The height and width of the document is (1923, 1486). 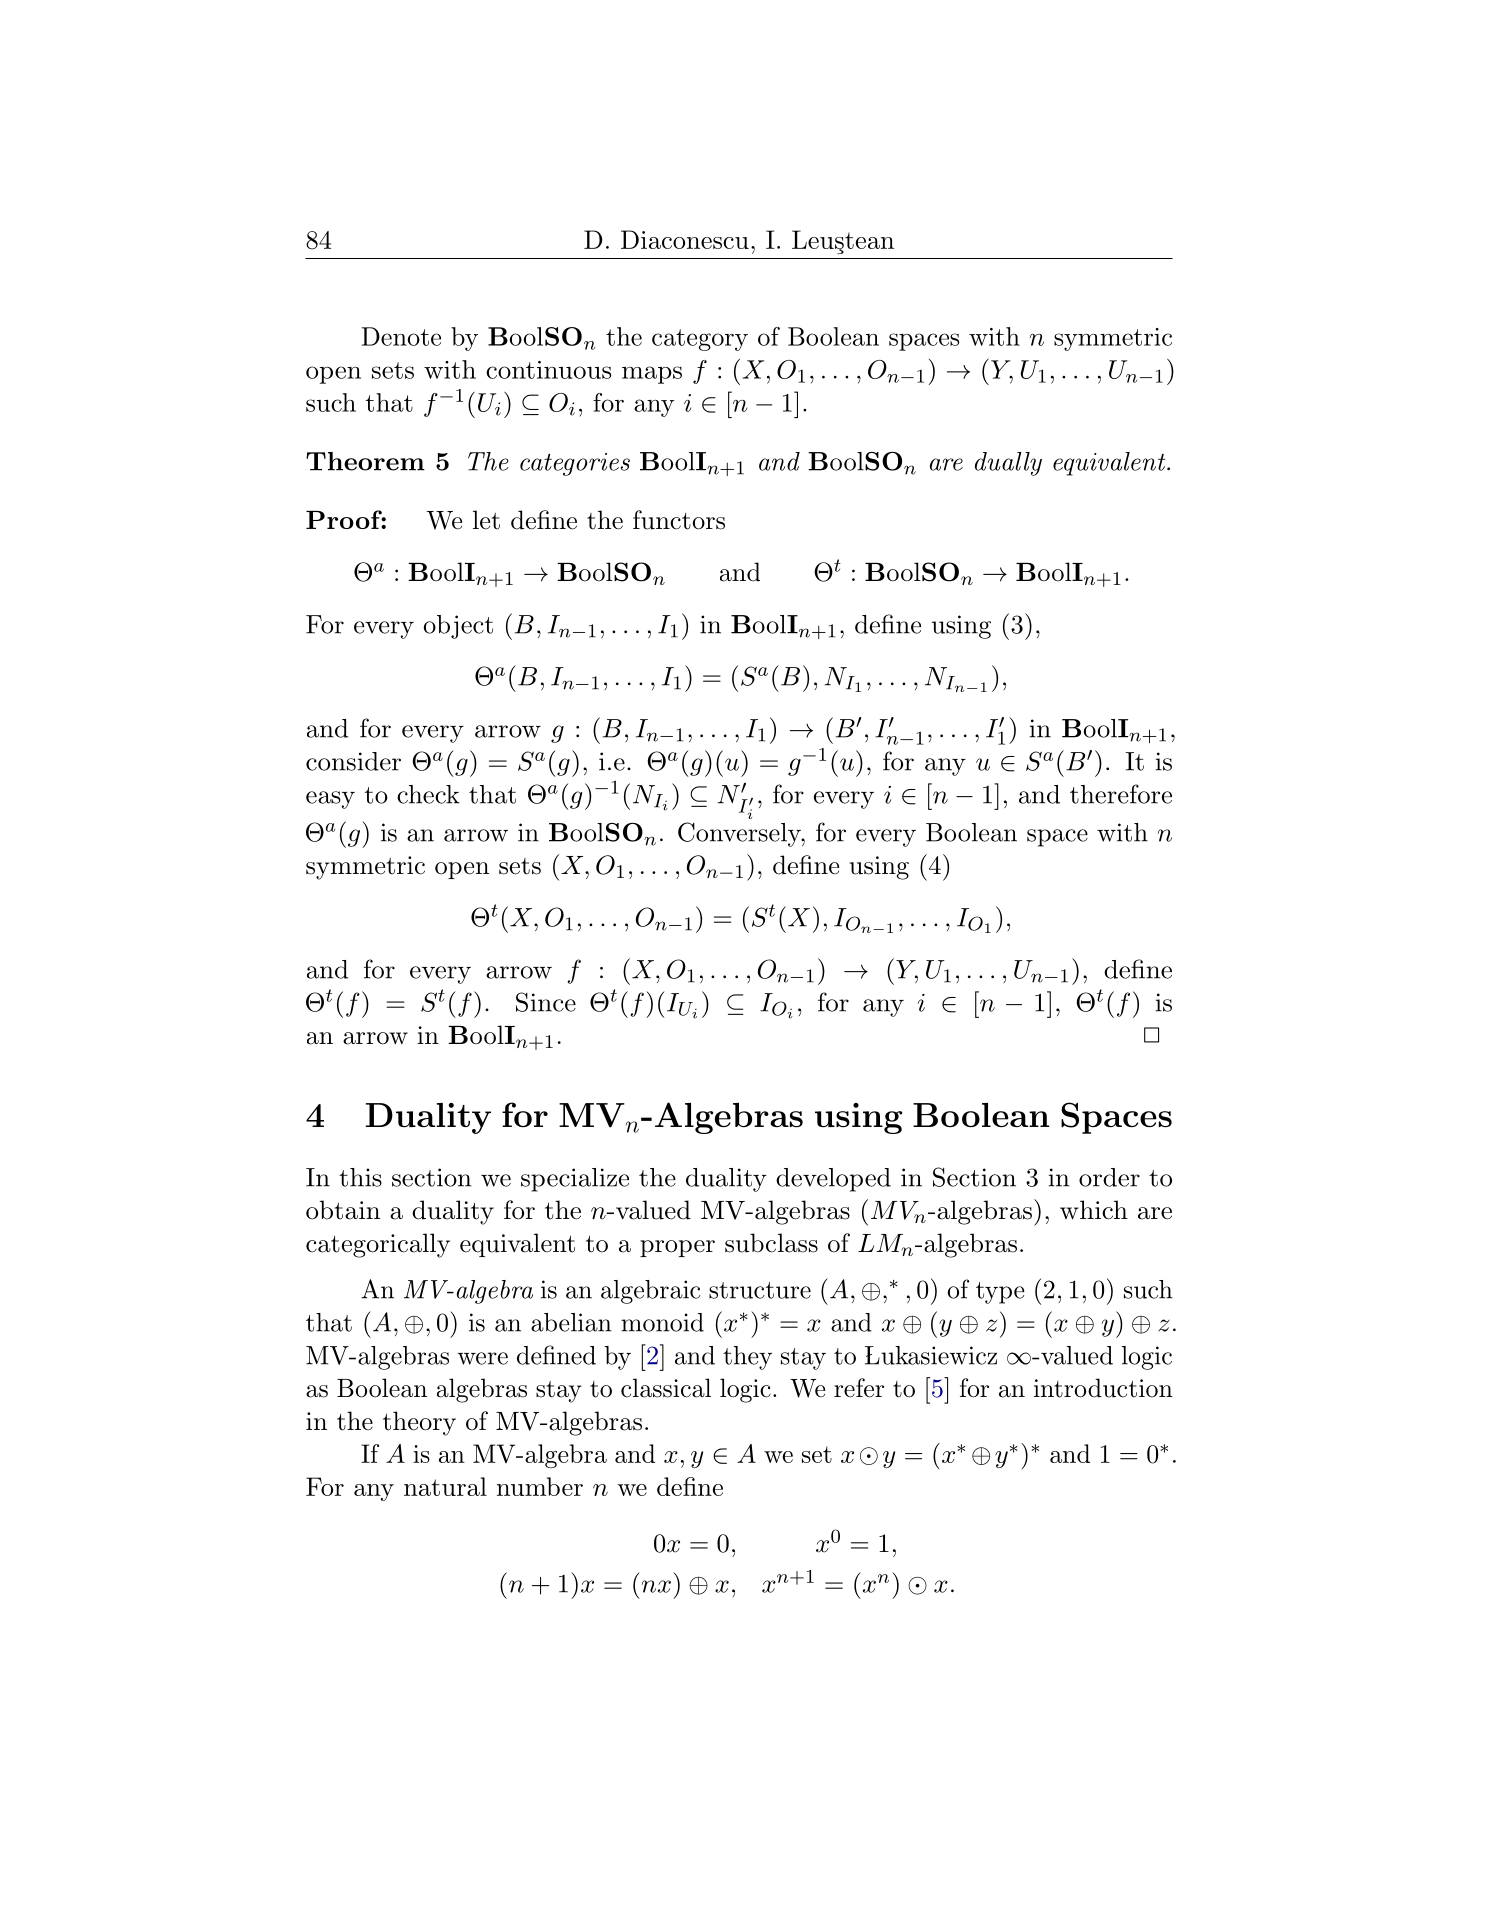 What do you see at coordinates (700, 340) in the document?
I see `category` at bounding box center [700, 340].
